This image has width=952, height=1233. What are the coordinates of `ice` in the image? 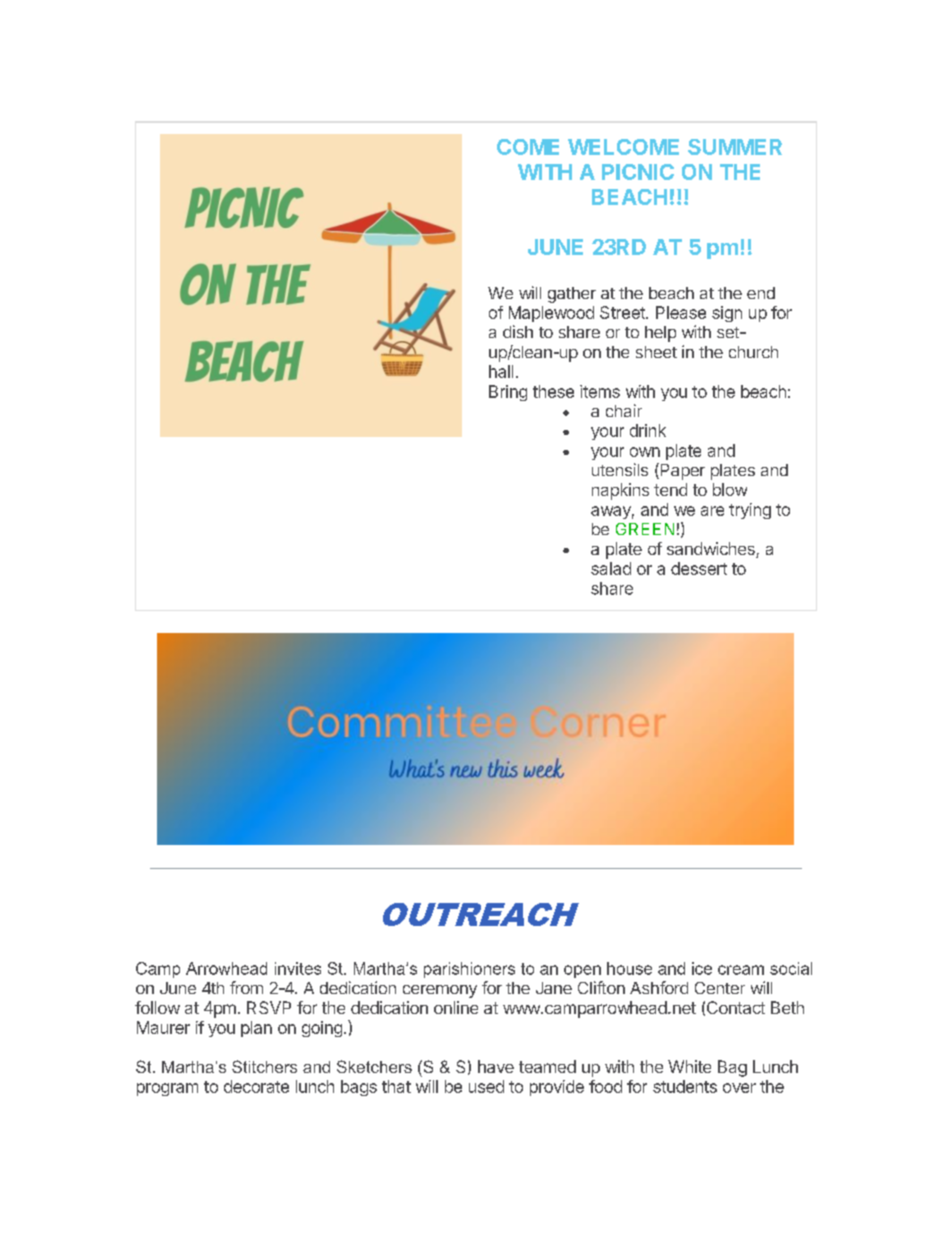 It's located at (702, 968).
